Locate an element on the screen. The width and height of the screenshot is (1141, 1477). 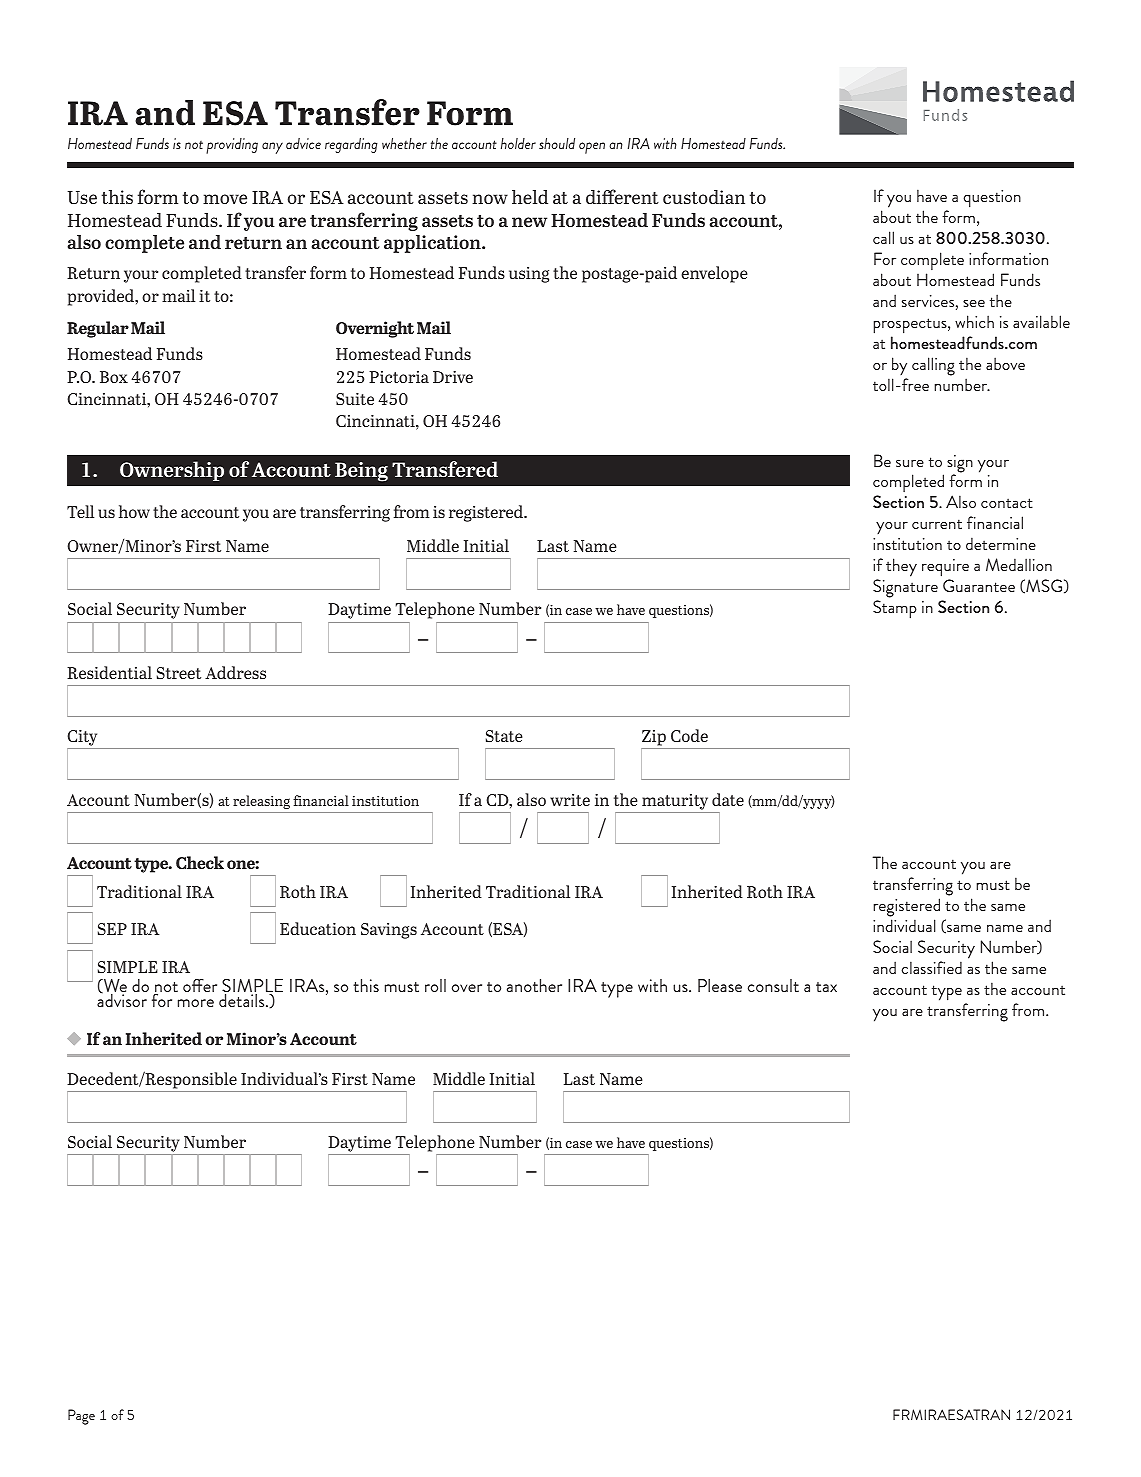
Page is located at coordinates (81, 1417).
